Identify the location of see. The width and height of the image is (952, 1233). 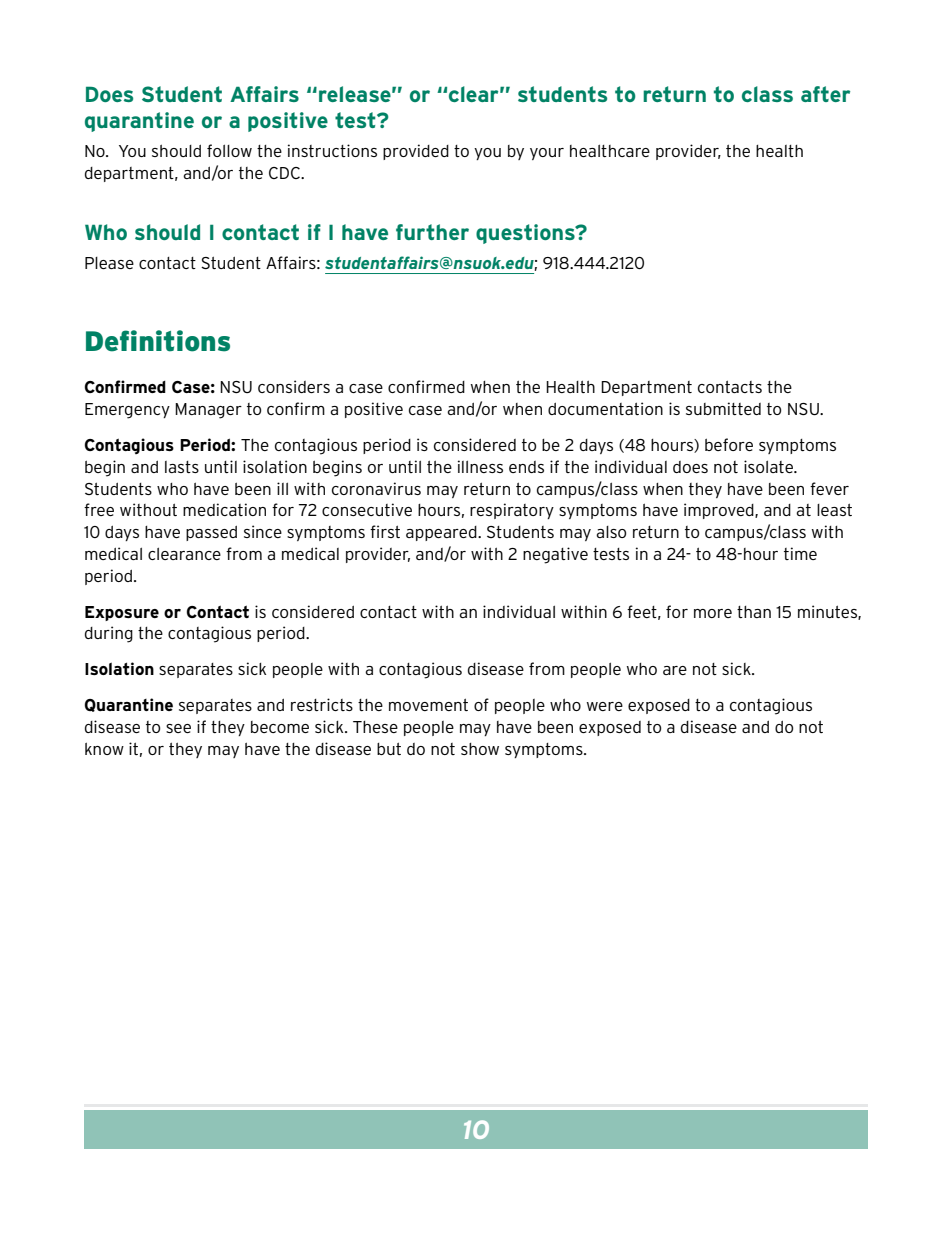
(178, 728).
